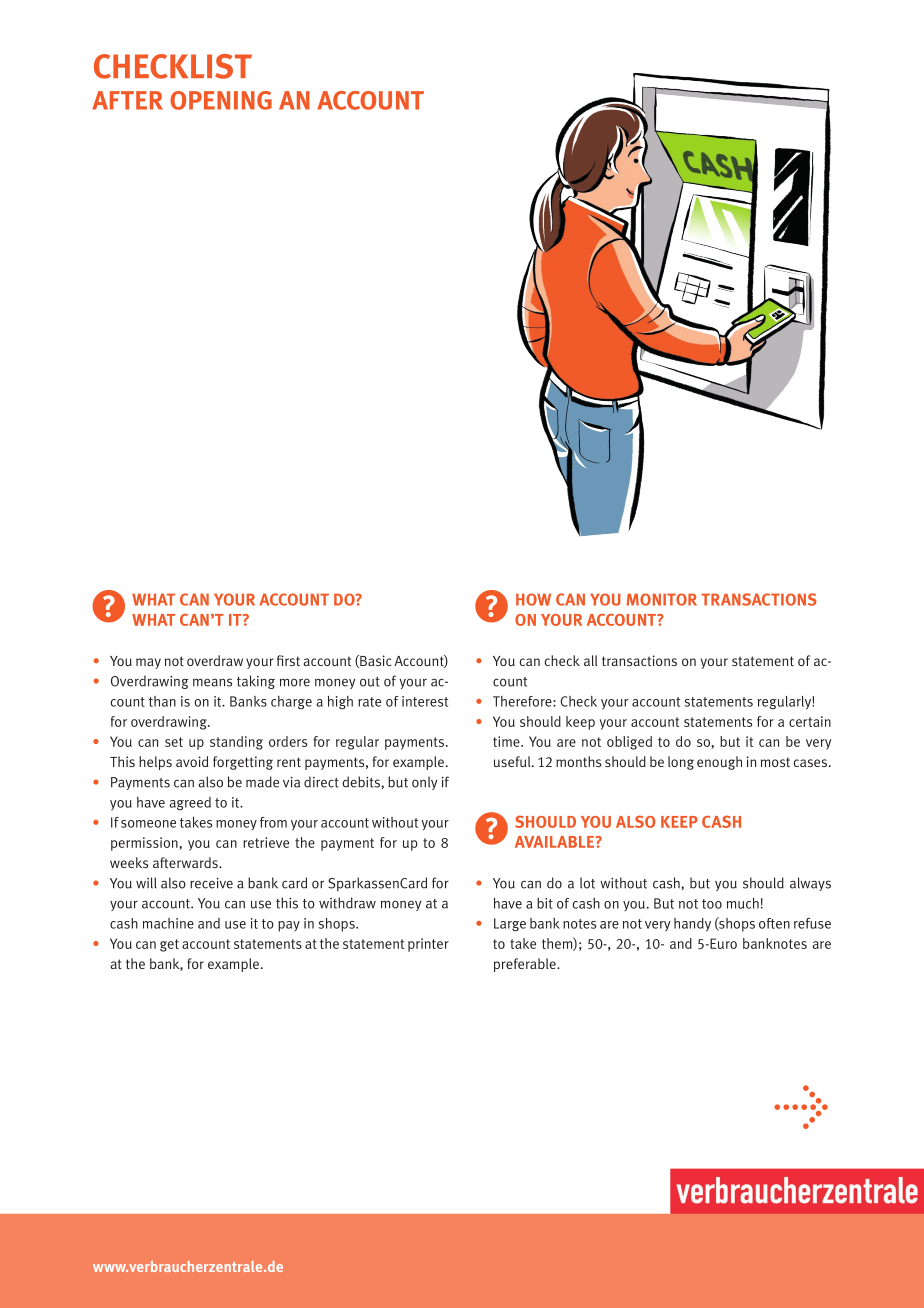 This screenshot has height=1308, width=924. What do you see at coordinates (236, 743) in the screenshot?
I see `standing` at bounding box center [236, 743].
